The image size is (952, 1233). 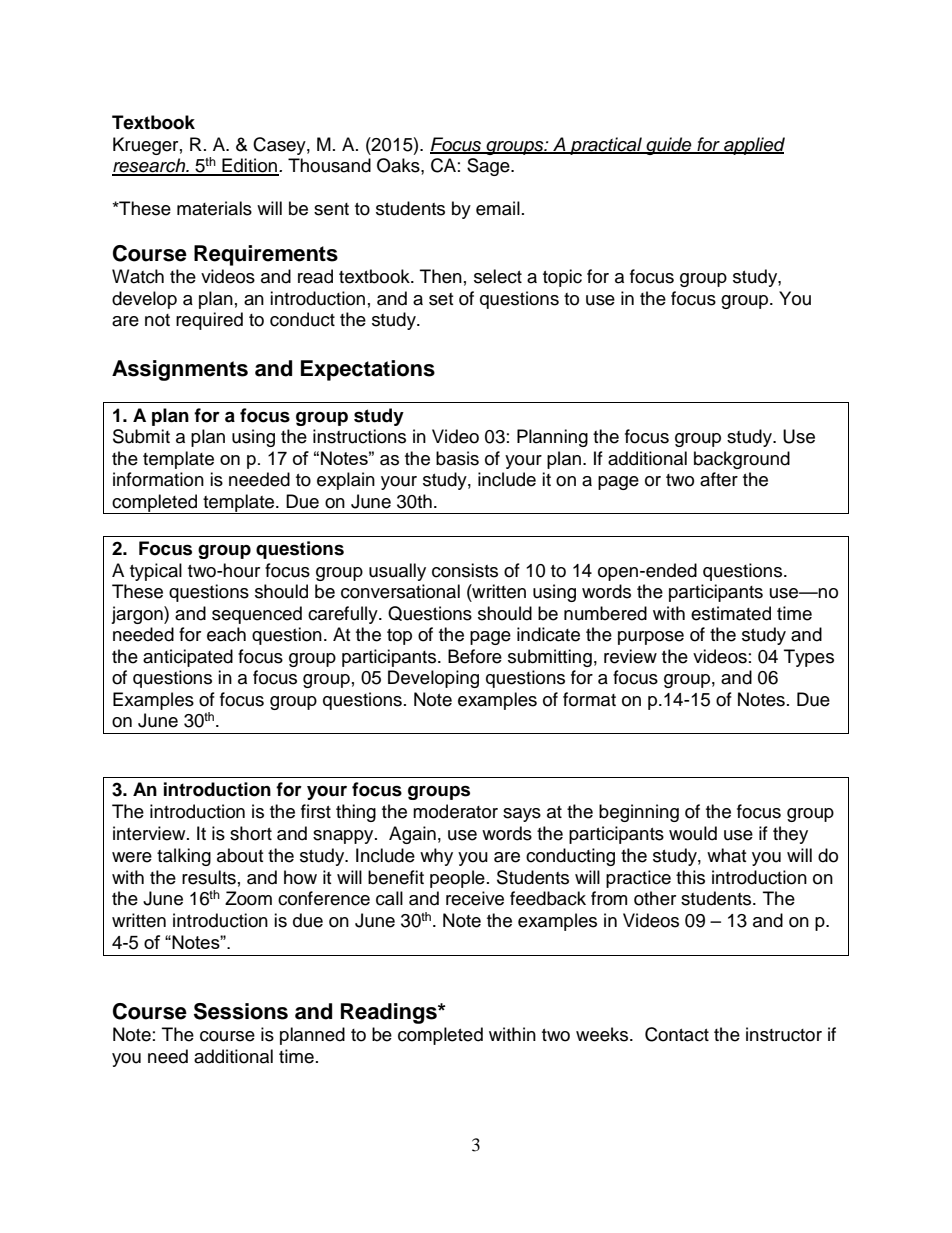 What do you see at coordinates (489, 167) in the screenshot?
I see `Sage` at bounding box center [489, 167].
